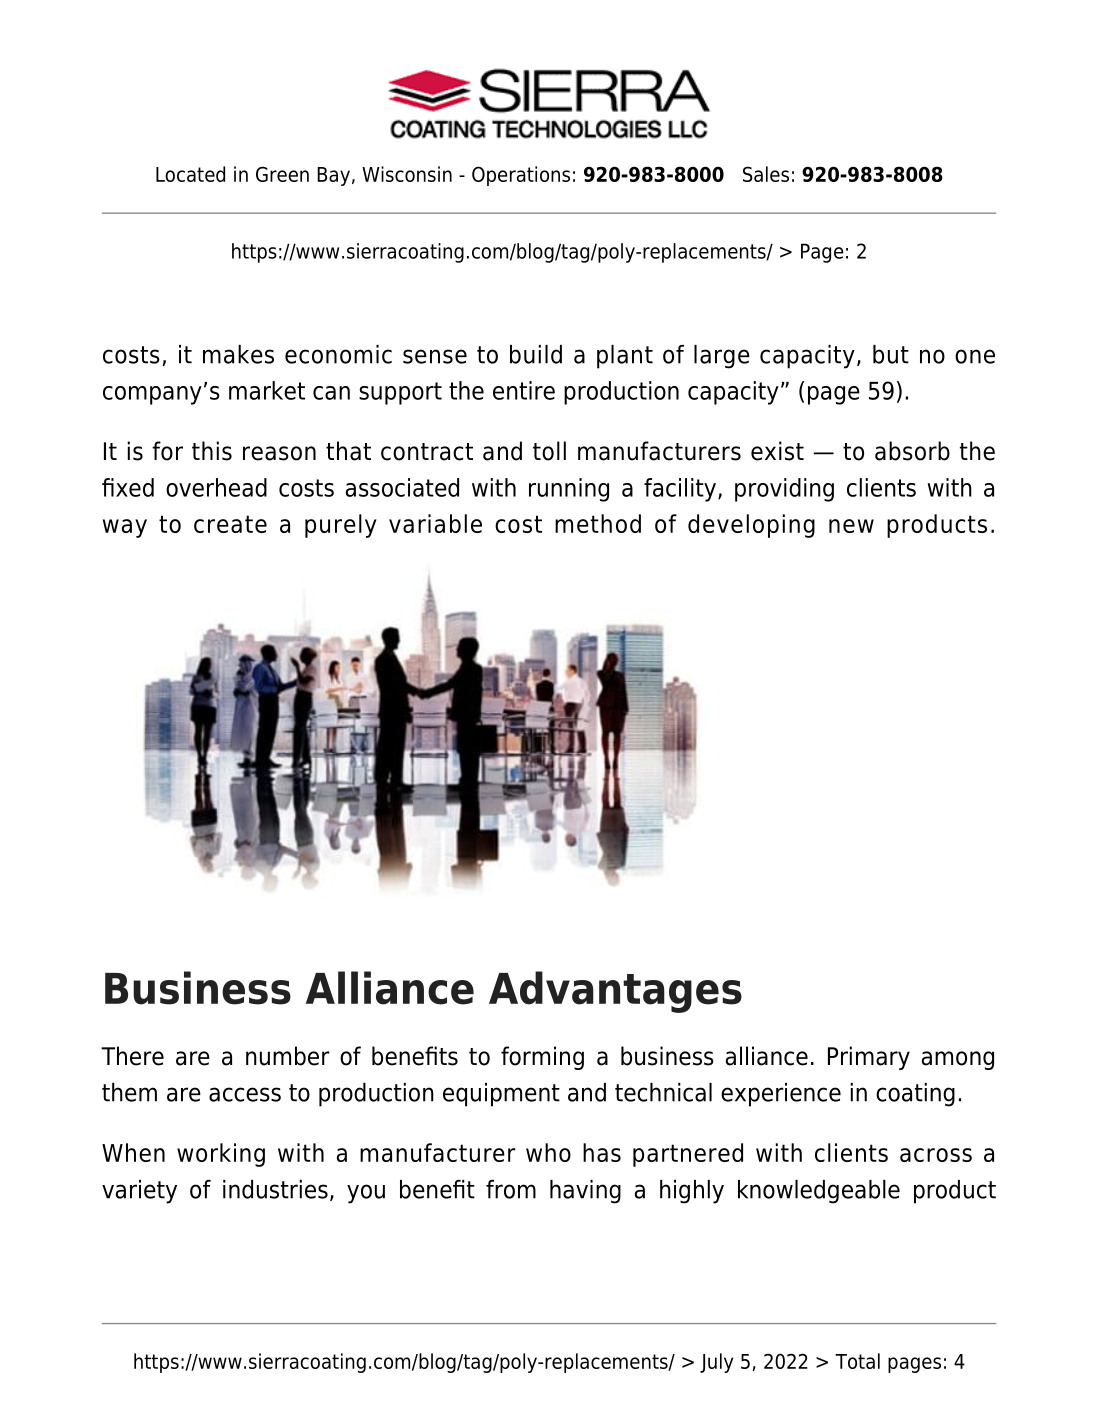 The height and width of the image is (1421, 1098). I want to click on Operations, so click(521, 176).
